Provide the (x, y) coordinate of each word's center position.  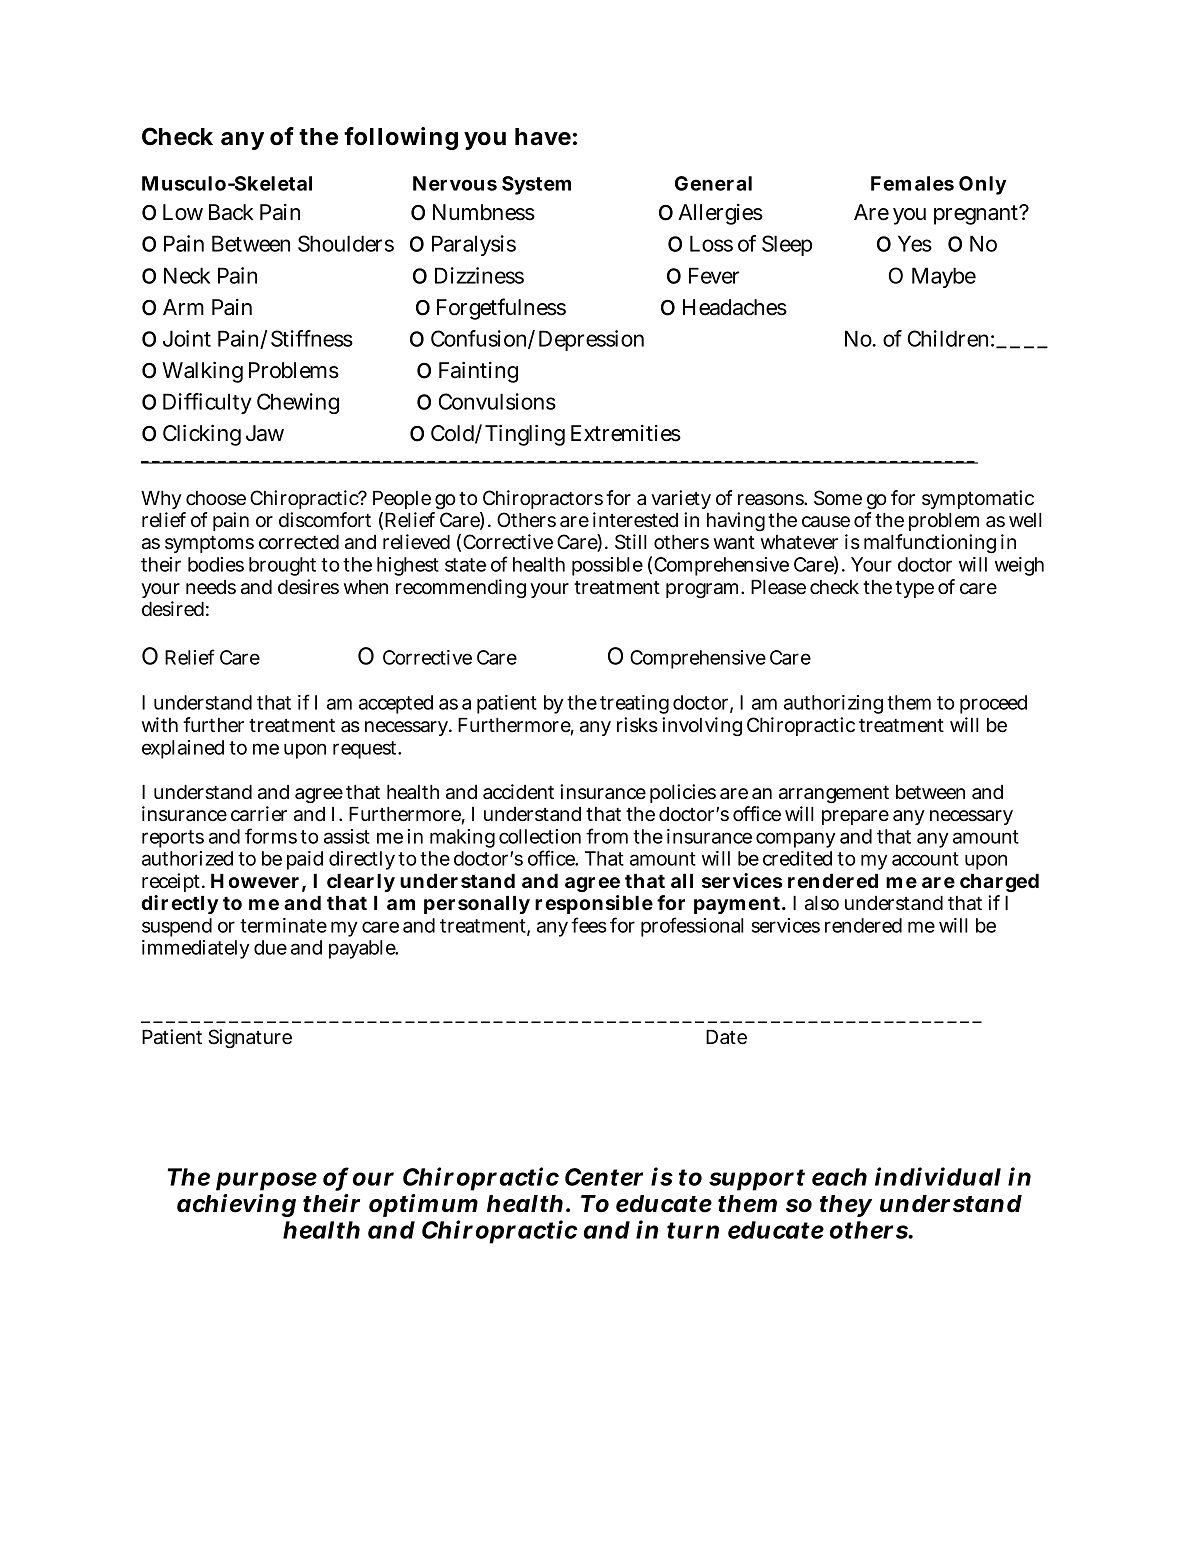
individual (938, 1176)
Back (231, 212)
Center (604, 1177)
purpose (266, 1181)
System (536, 185)
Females (912, 183)
